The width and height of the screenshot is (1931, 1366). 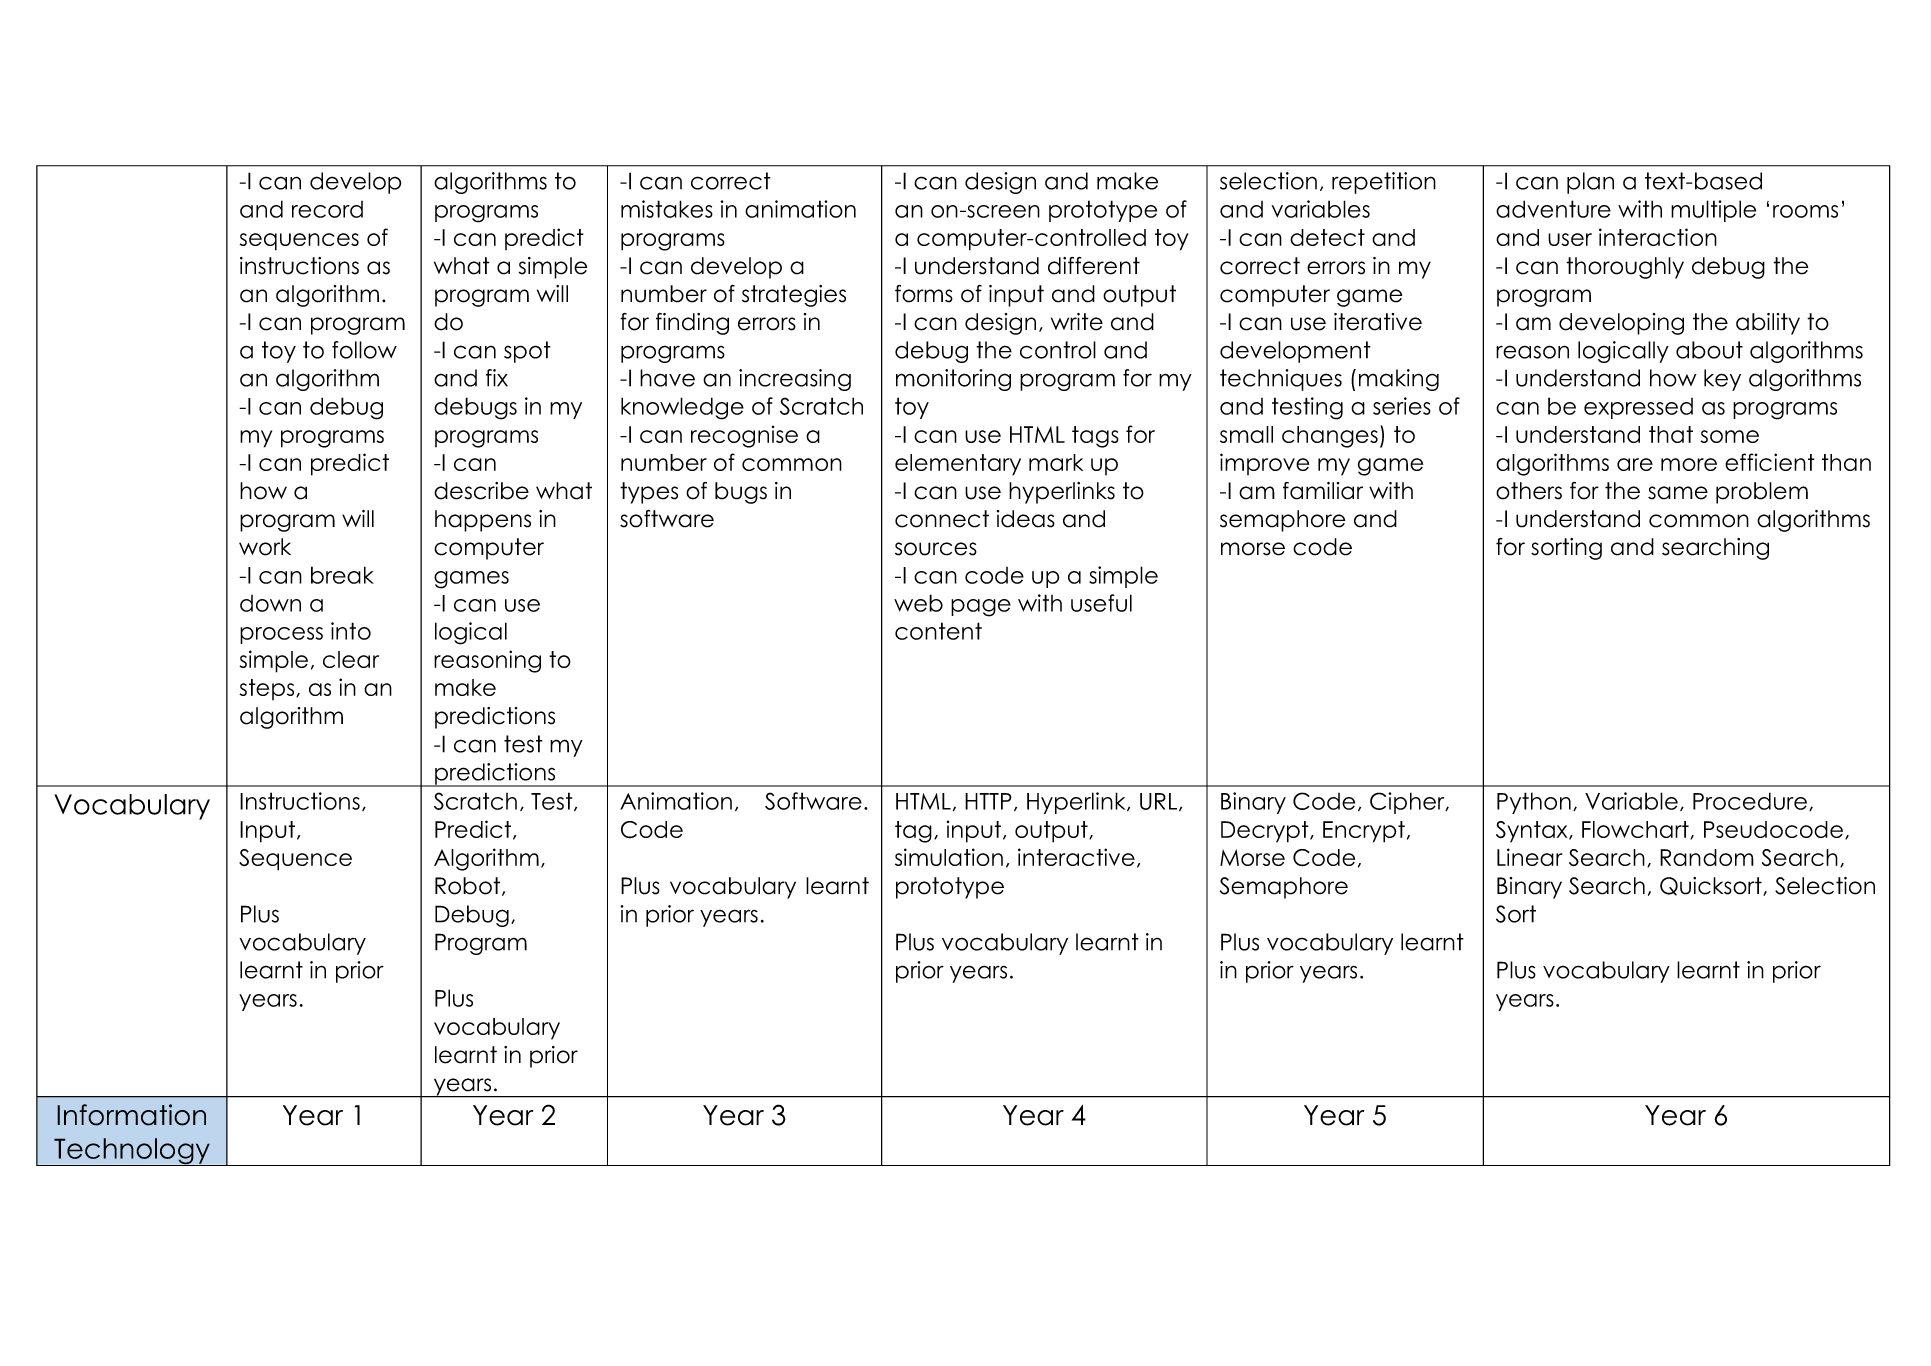 What do you see at coordinates (958, 465) in the screenshot?
I see `elementary` at bounding box center [958, 465].
